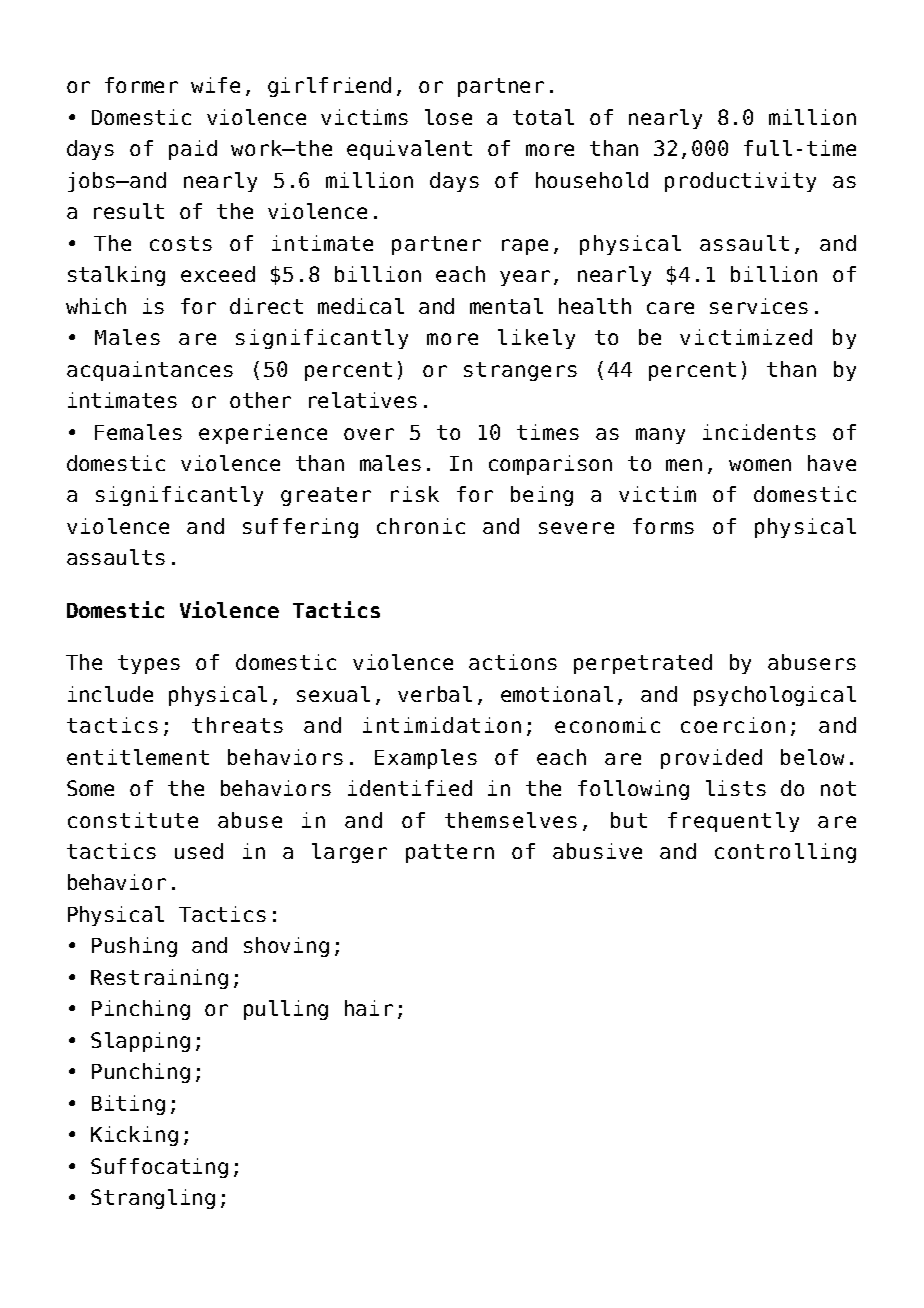 The height and width of the screenshot is (1308, 924). I want to click on productivity, so click(740, 182).
